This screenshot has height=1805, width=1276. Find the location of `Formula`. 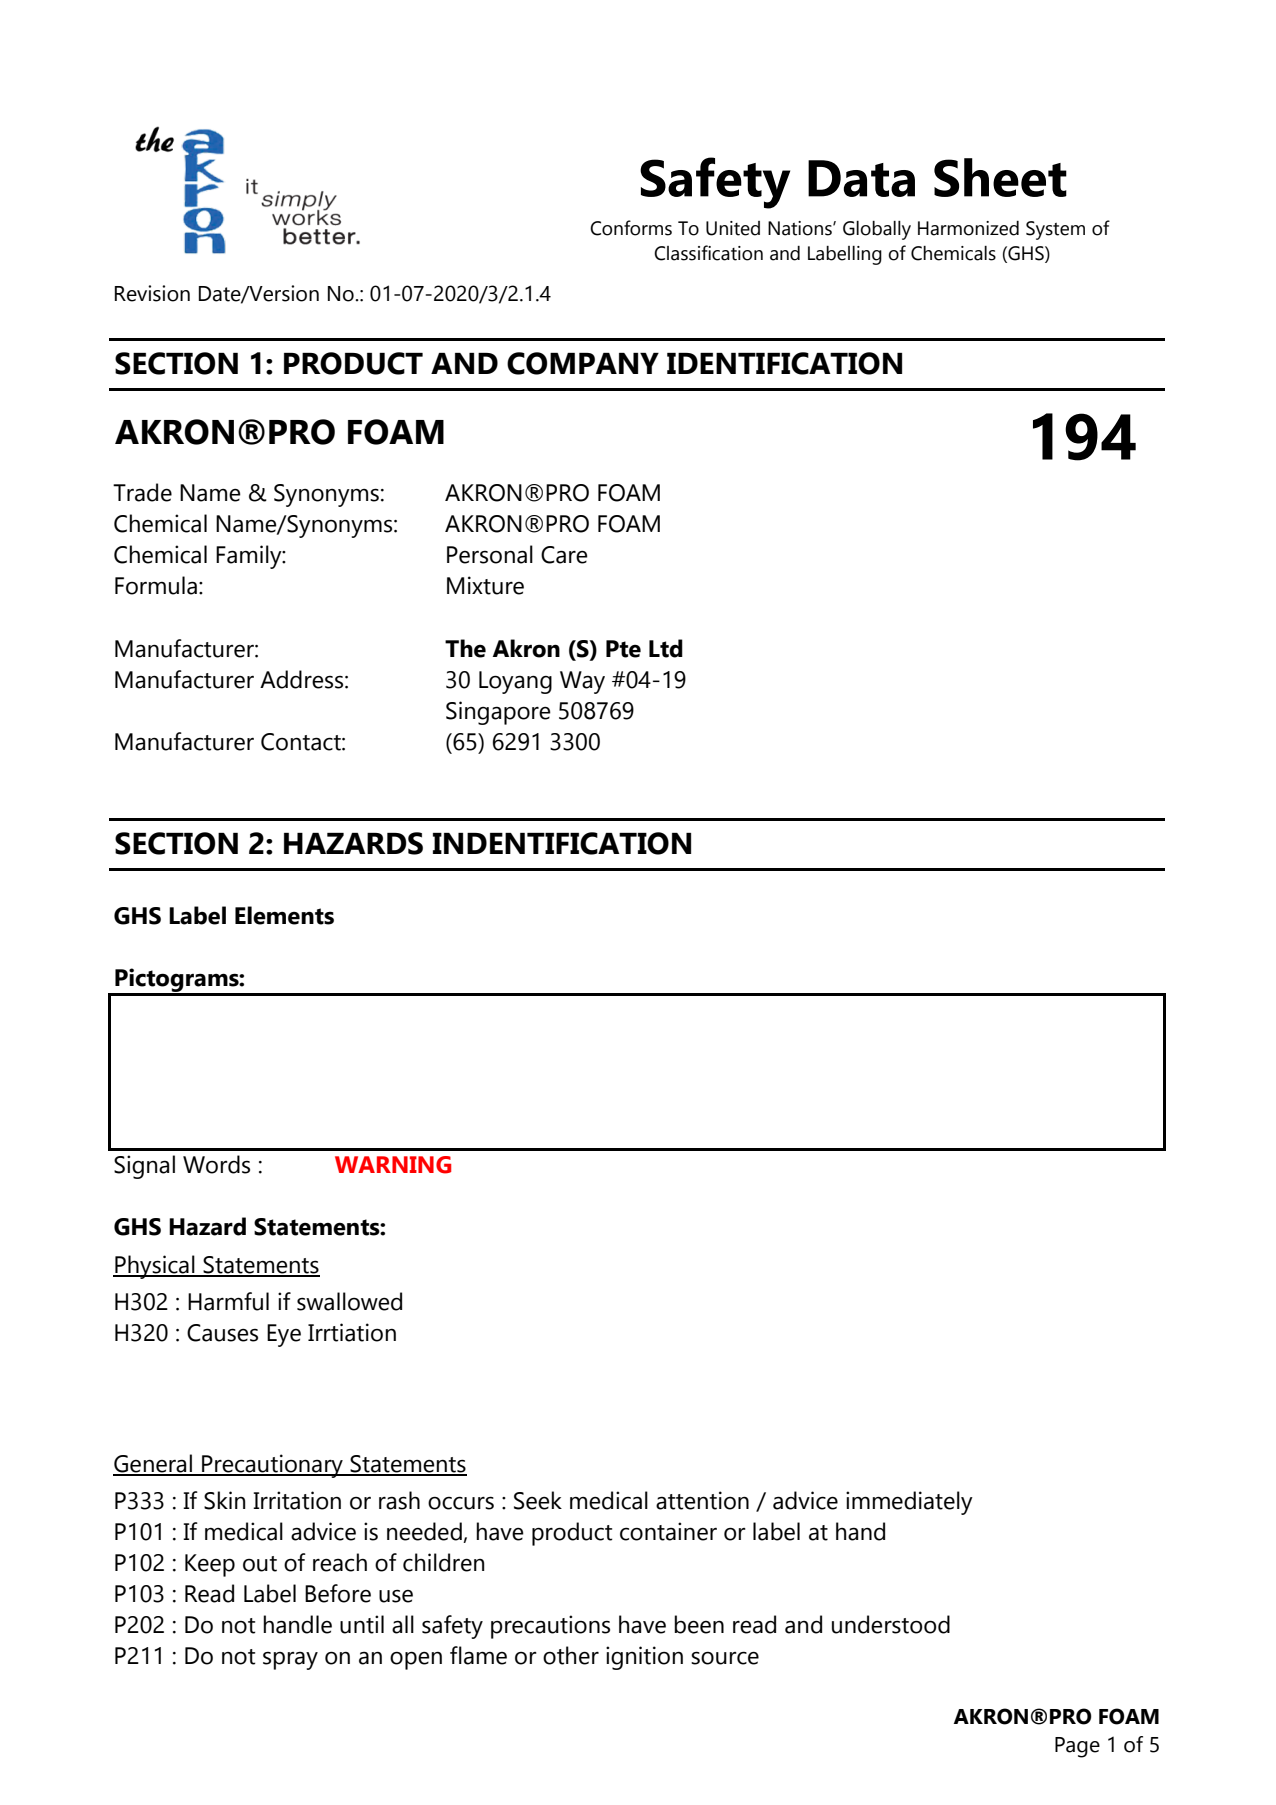

Formula is located at coordinates (156, 585).
